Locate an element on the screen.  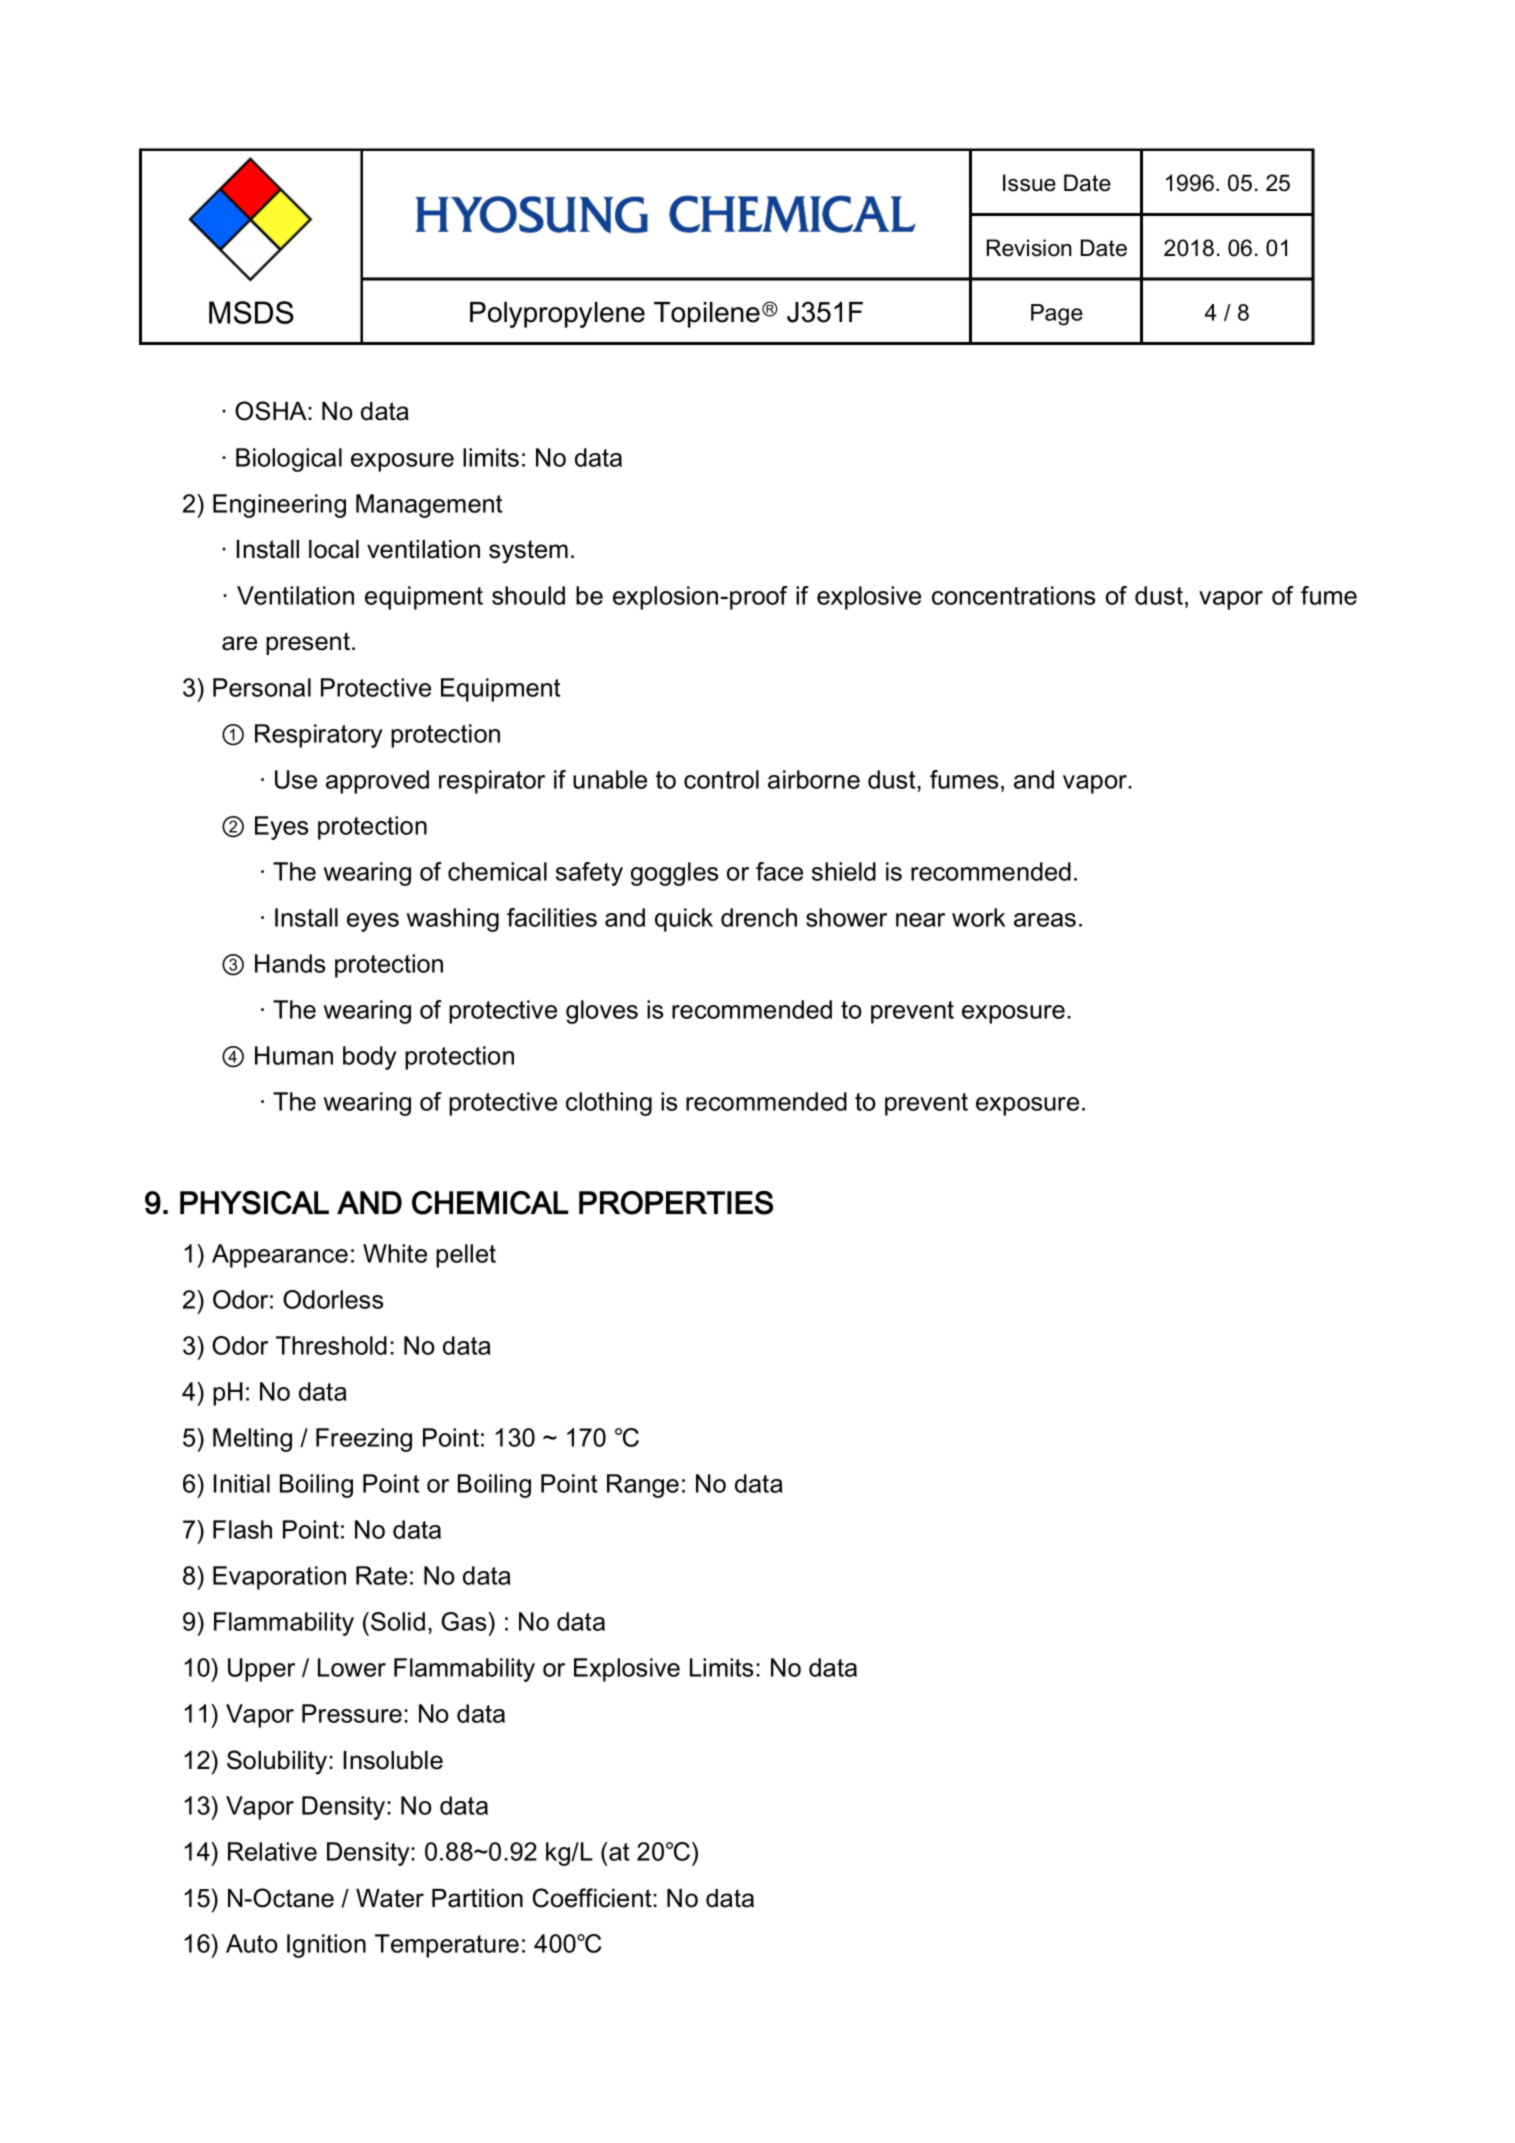
body is located at coordinates (370, 1058).
